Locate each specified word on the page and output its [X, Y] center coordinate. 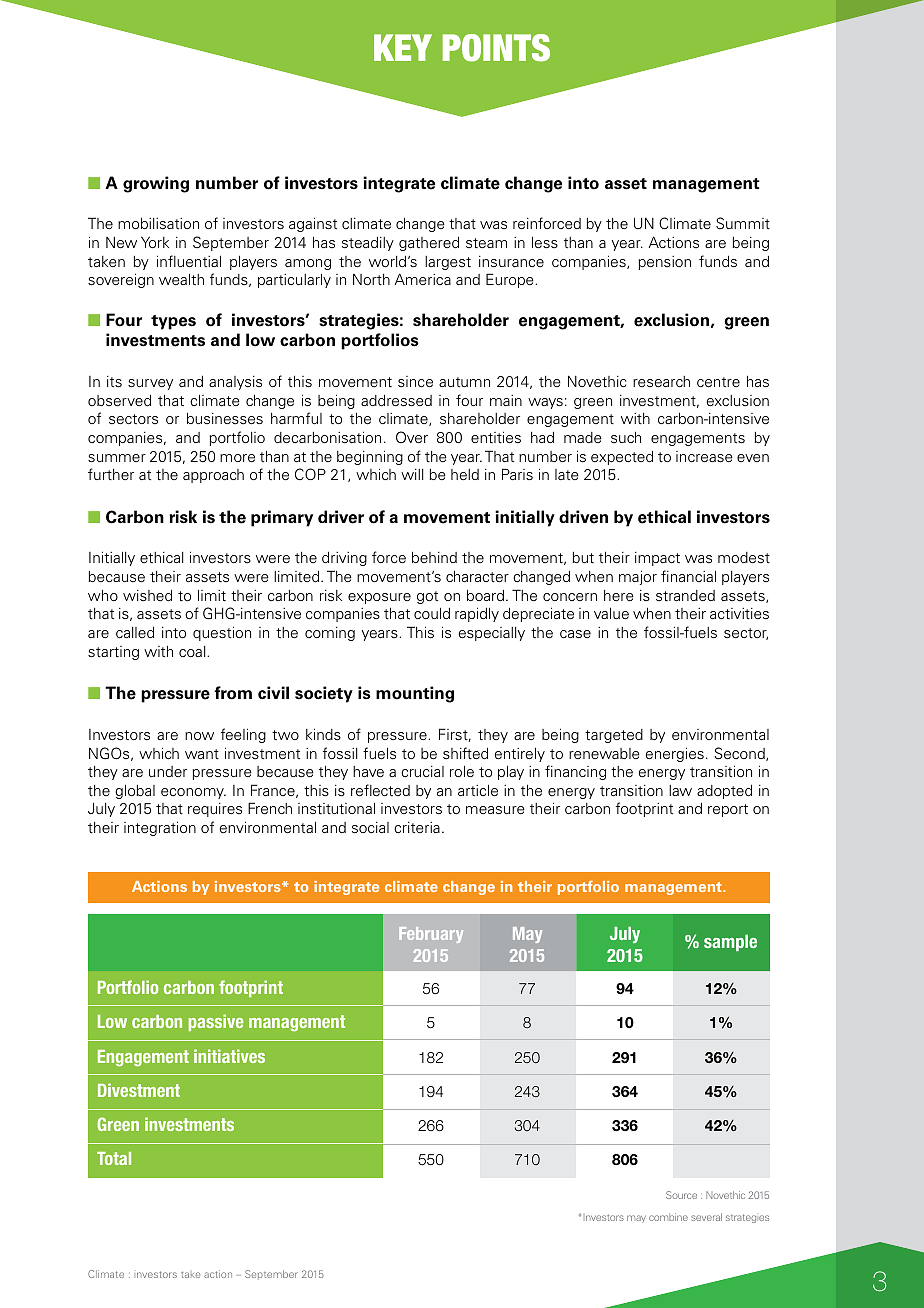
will [412, 474]
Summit [743, 223]
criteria [417, 827]
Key [403, 47]
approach [213, 476]
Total [114, 1158]
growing [156, 184]
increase [704, 457]
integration [160, 828]
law [680, 790]
